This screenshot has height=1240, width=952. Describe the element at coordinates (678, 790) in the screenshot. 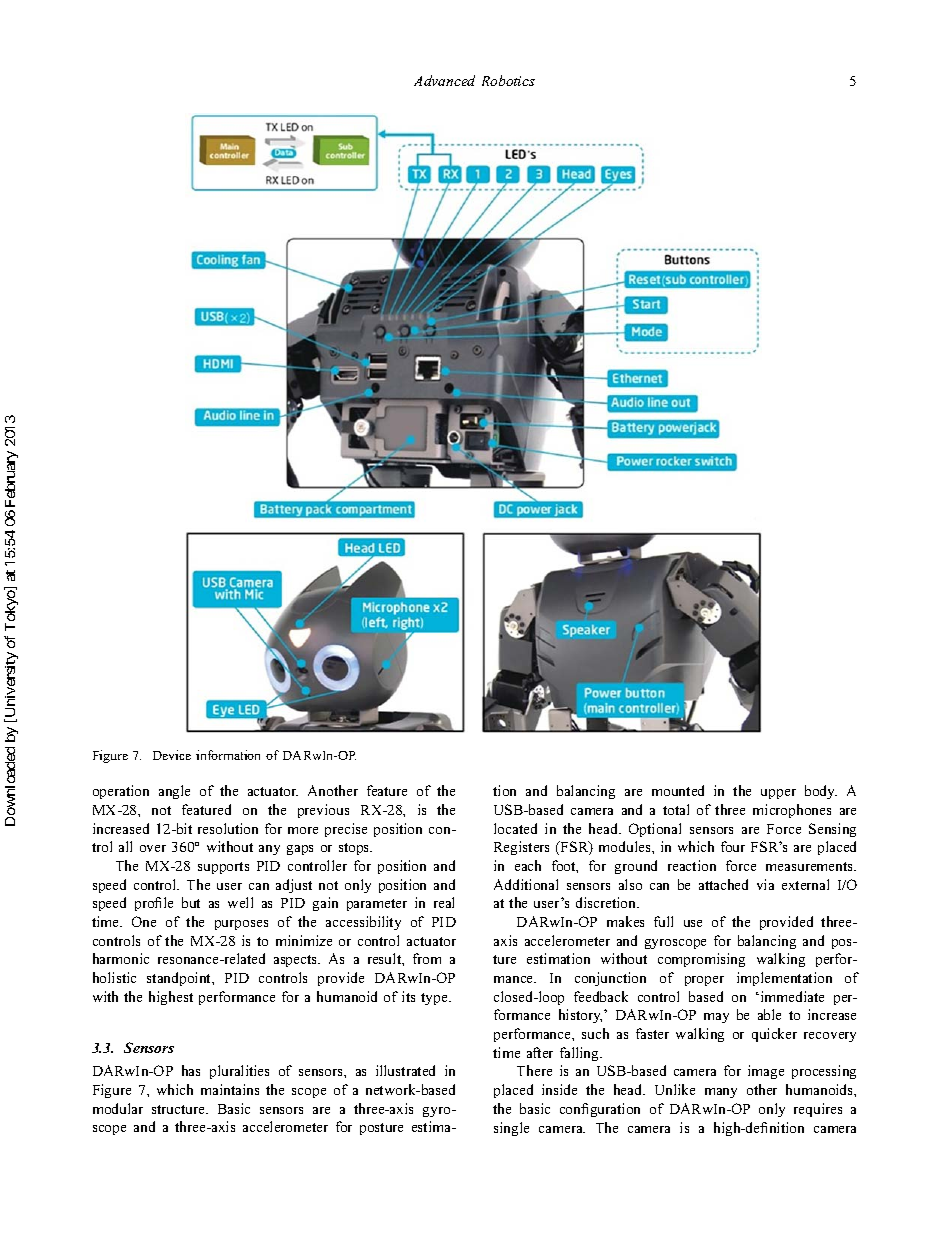

I see `mounted` at that location.
